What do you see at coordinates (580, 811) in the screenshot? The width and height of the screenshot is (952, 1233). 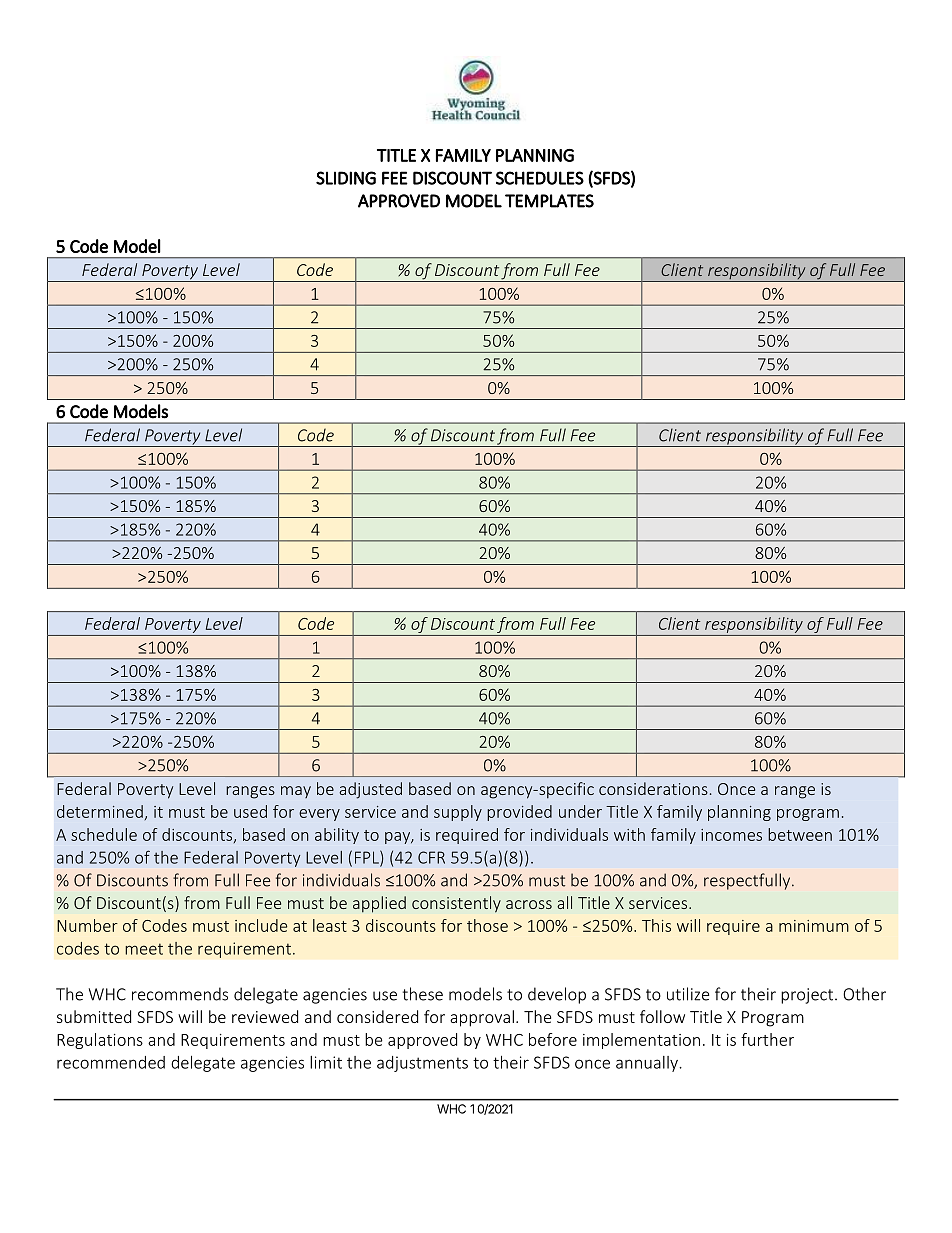 I see `under` at bounding box center [580, 811].
